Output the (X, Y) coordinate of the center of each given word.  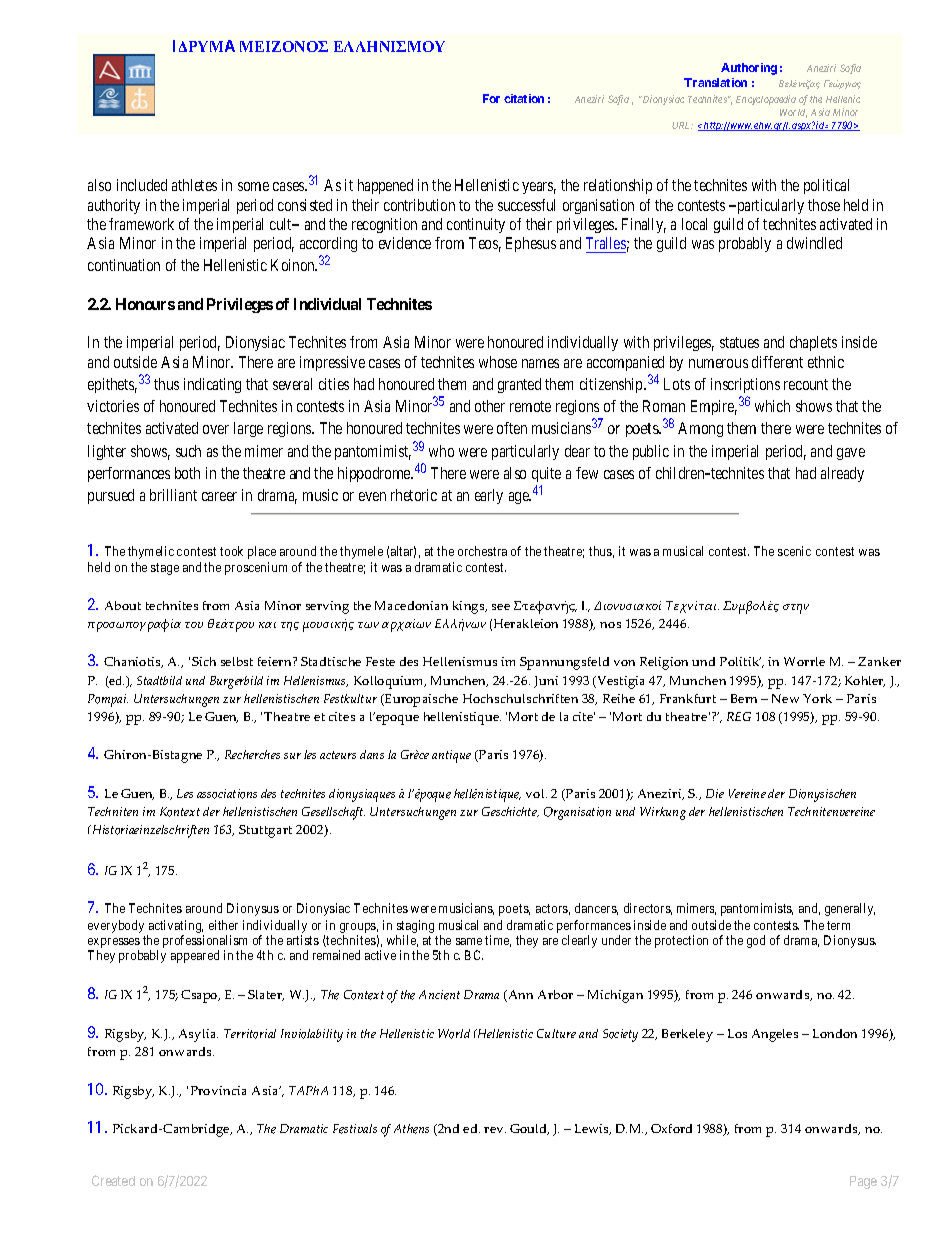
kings (470, 607)
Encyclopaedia (766, 100)
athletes (194, 185)
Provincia (218, 1090)
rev (495, 1130)
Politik (740, 661)
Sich (204, 661)
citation (524, 98)
